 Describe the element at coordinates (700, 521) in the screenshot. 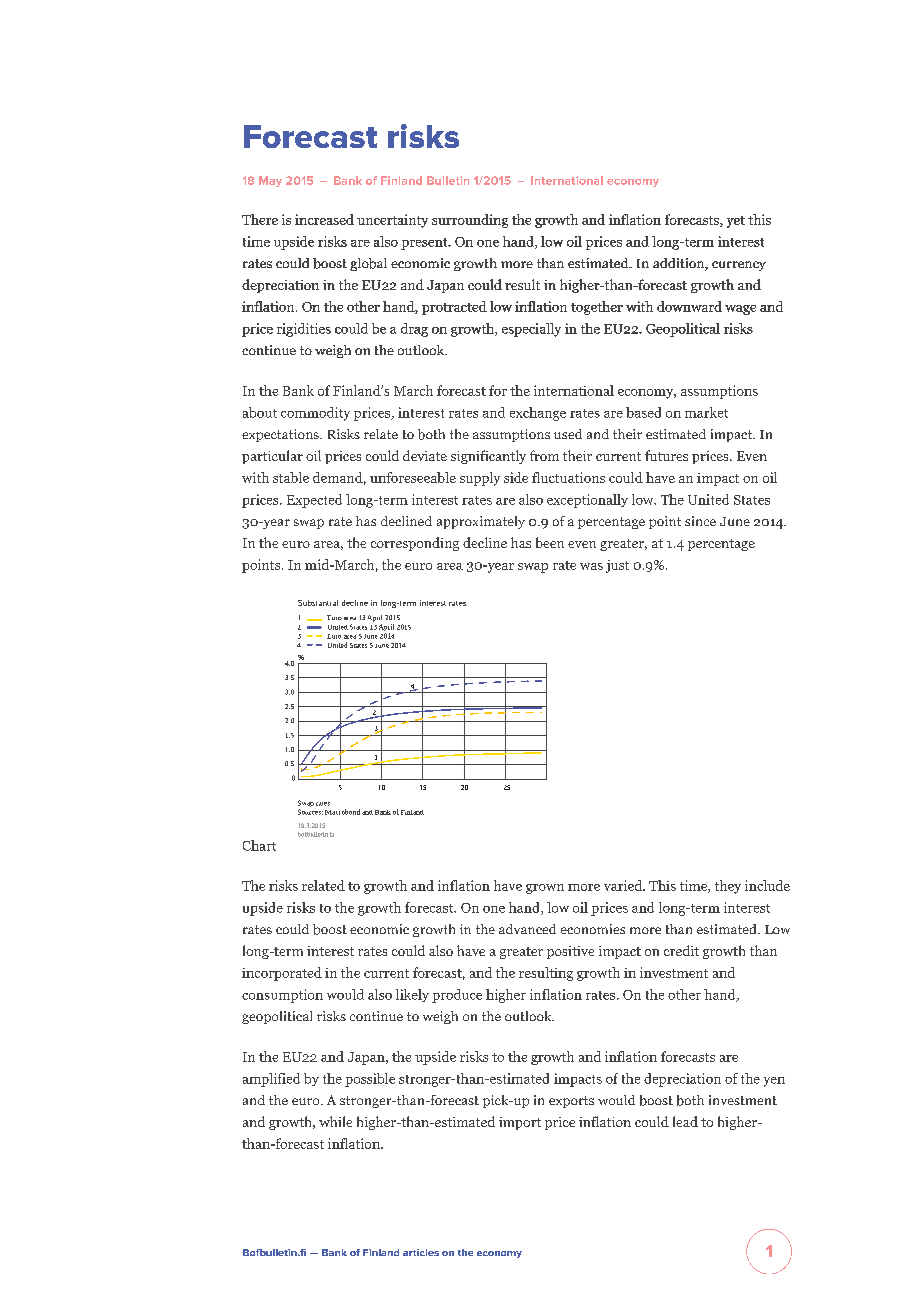

I see `since` at that location.
